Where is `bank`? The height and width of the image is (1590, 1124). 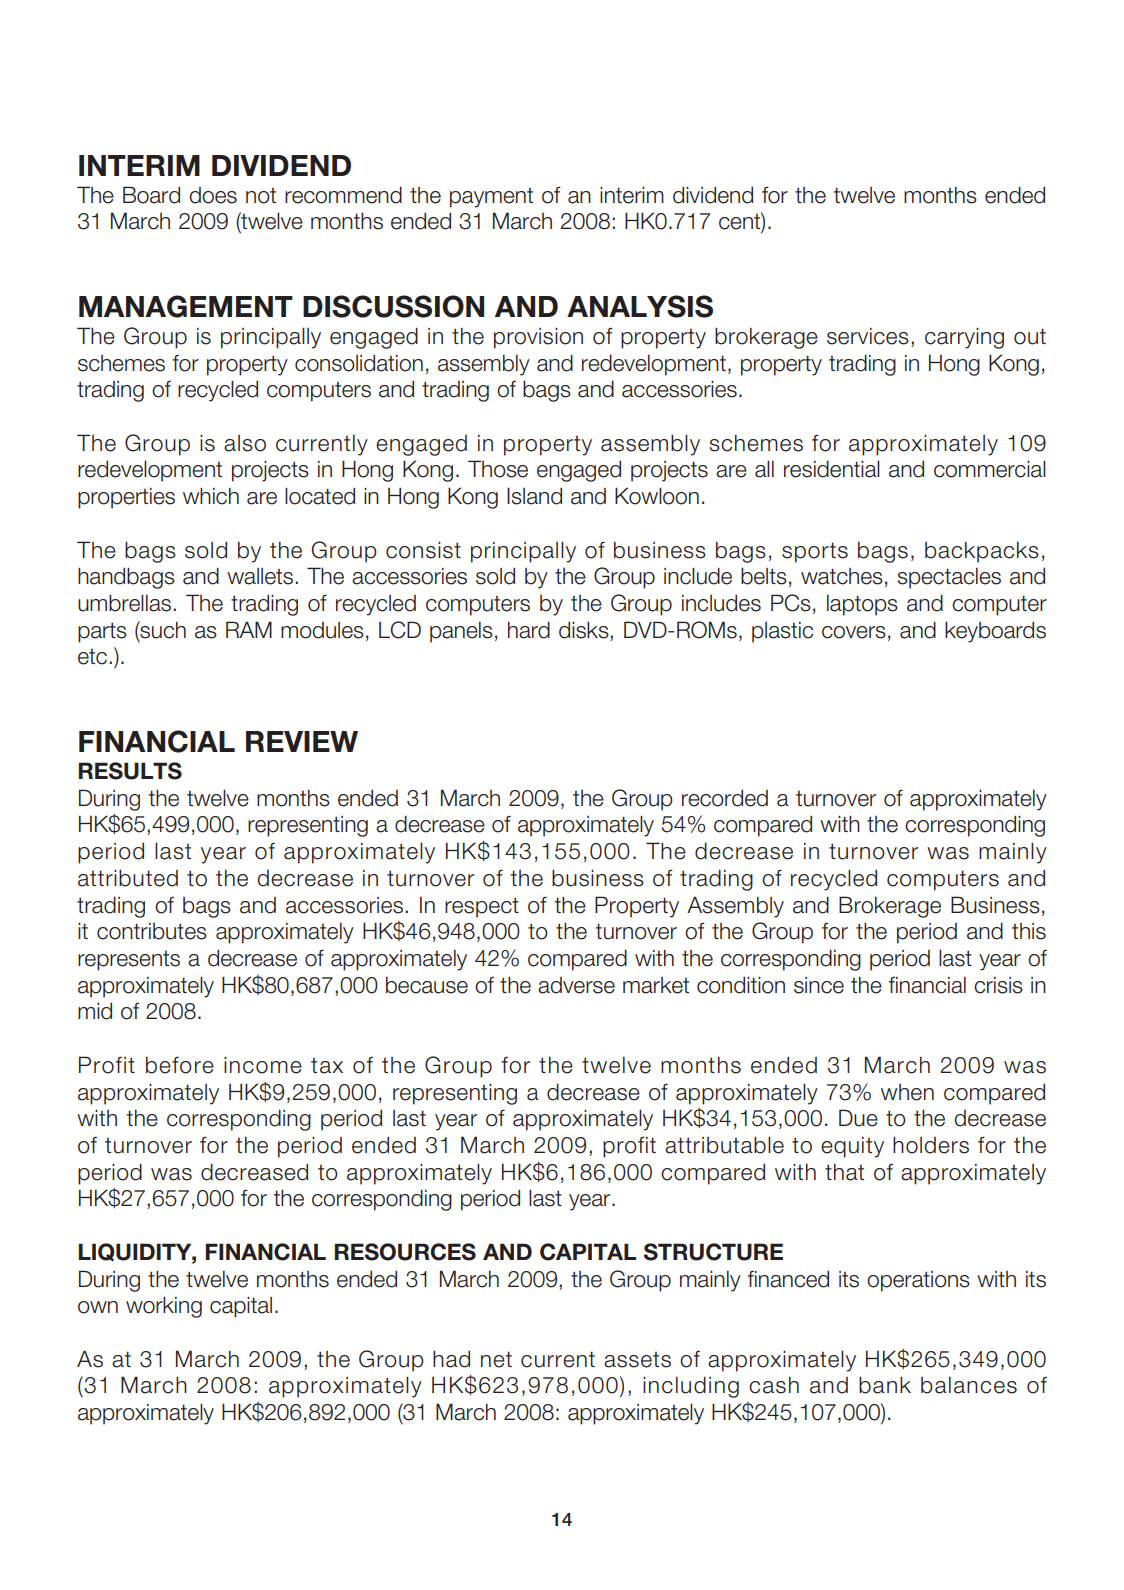
bank is located at coordinates (885, 1385).
